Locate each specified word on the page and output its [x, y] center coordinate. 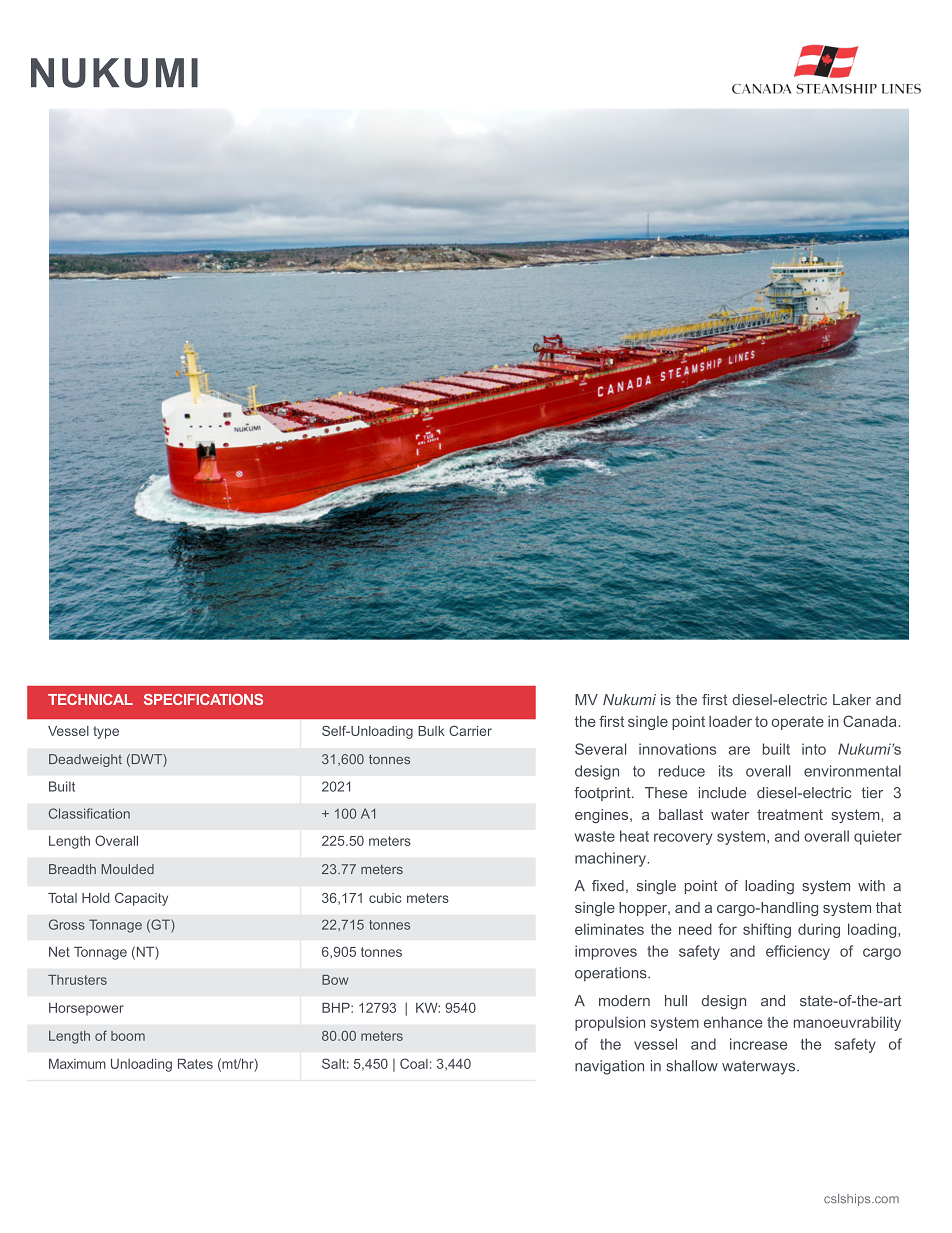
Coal [414, 1063]
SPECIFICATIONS [203, 699]
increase [758, 1044]
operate [798, 723]
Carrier [470, 730]
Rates [195, 1064]
